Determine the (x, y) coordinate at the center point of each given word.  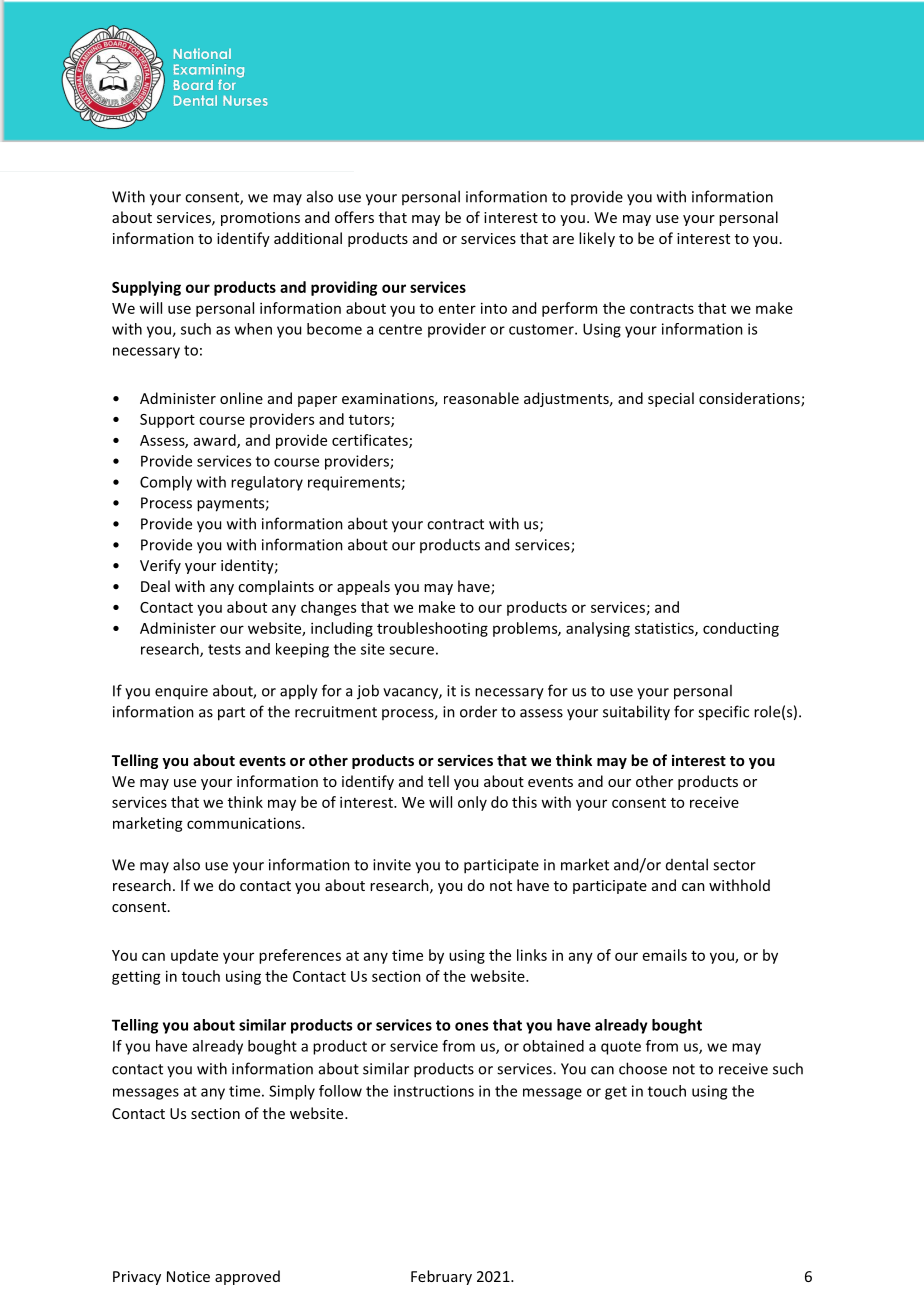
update (194, 956)
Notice (188, 1276)
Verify (160, 566)
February (441, 1277)
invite (392, 865)
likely (597, 239)
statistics (665, 629)
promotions (260, 219)
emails (665, 955)
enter (457, 309)
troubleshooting (432, 629)
